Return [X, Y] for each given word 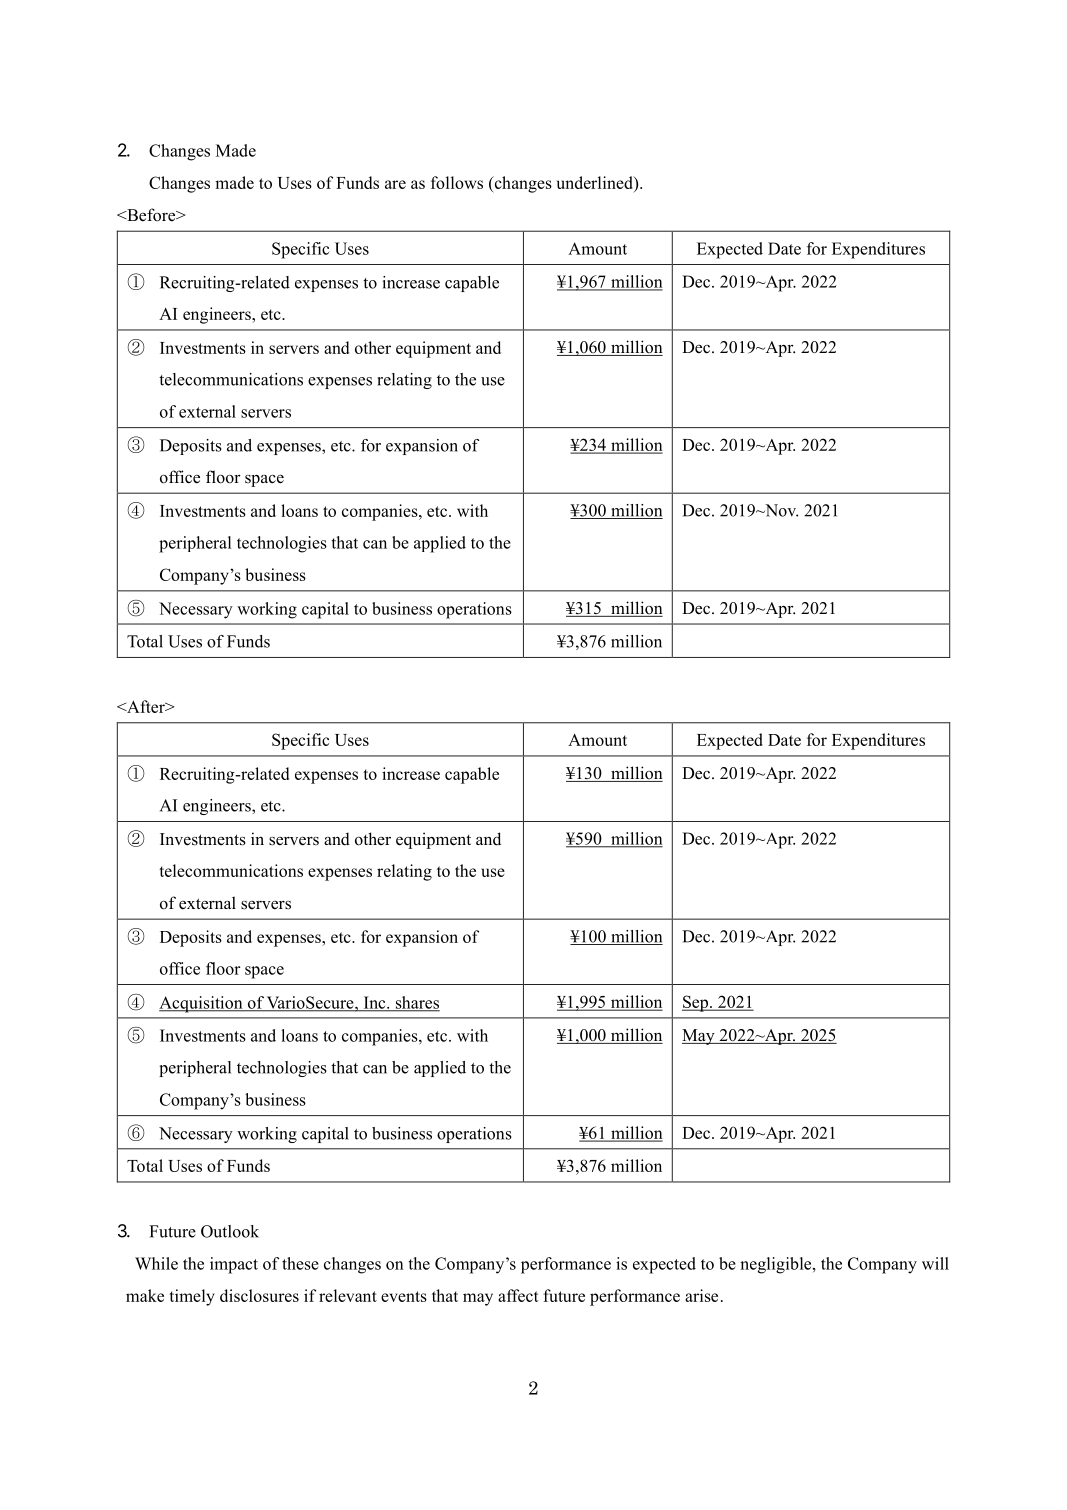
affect [518, 1295]
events [404, 1296]
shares [416, 1003]
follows [457, 182]
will [935, 1263]
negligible [777, 1265]
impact [234, 1265]
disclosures [259, 1295]
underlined [596, 182]
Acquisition [202, 1004]
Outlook [230, 1231]
